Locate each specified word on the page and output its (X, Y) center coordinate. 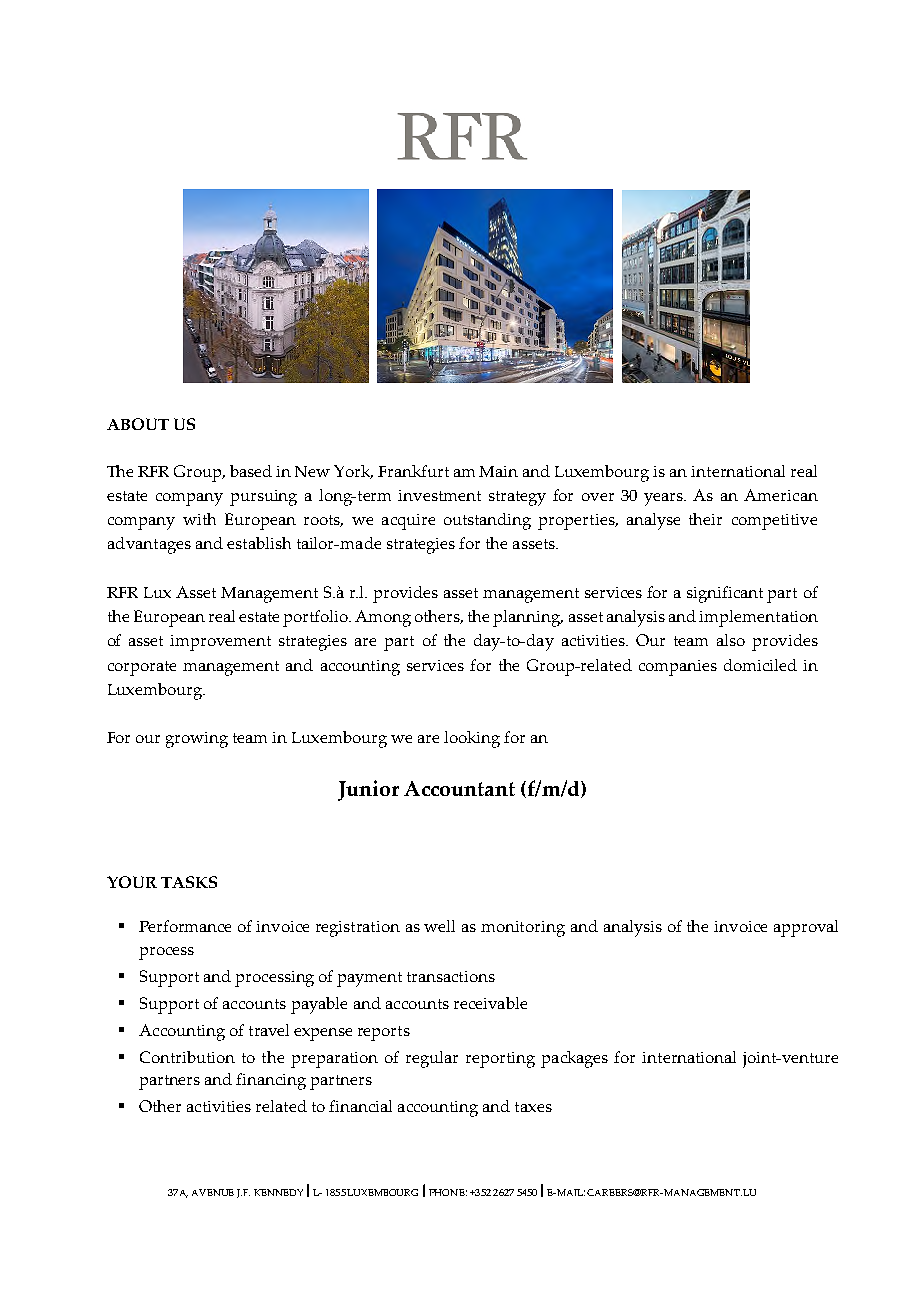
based (251, 471)
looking (472, 739)
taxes (533, 1107)
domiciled (760, 665)
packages (574, 1059)
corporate (142, 668)
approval (806, 928)
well (439, 926)
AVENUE (213, 1192)
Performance (185, 926)
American (781, 495)
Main (498, 471)
